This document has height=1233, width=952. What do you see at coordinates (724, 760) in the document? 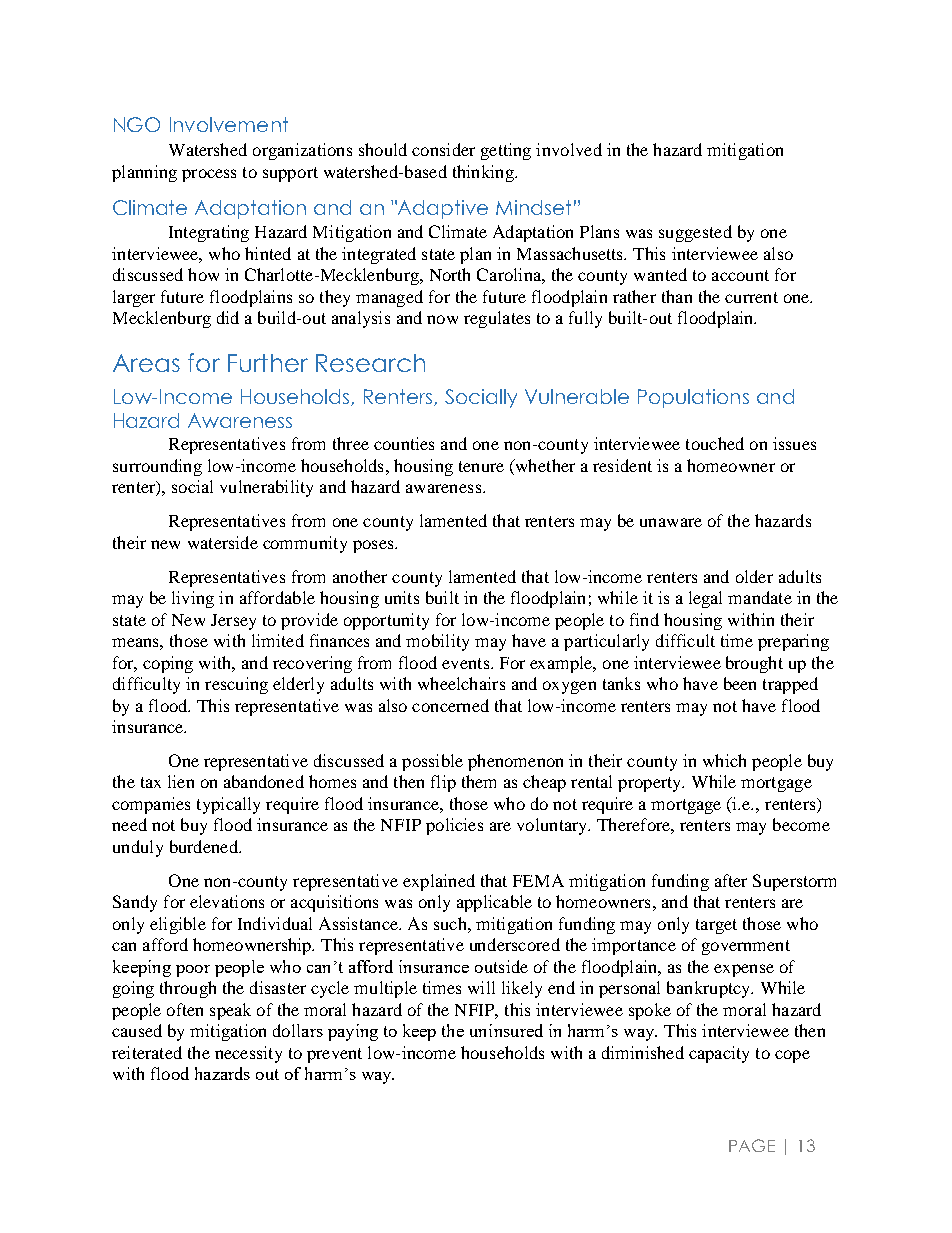
I see `which` at bounding box center [724, 760].
